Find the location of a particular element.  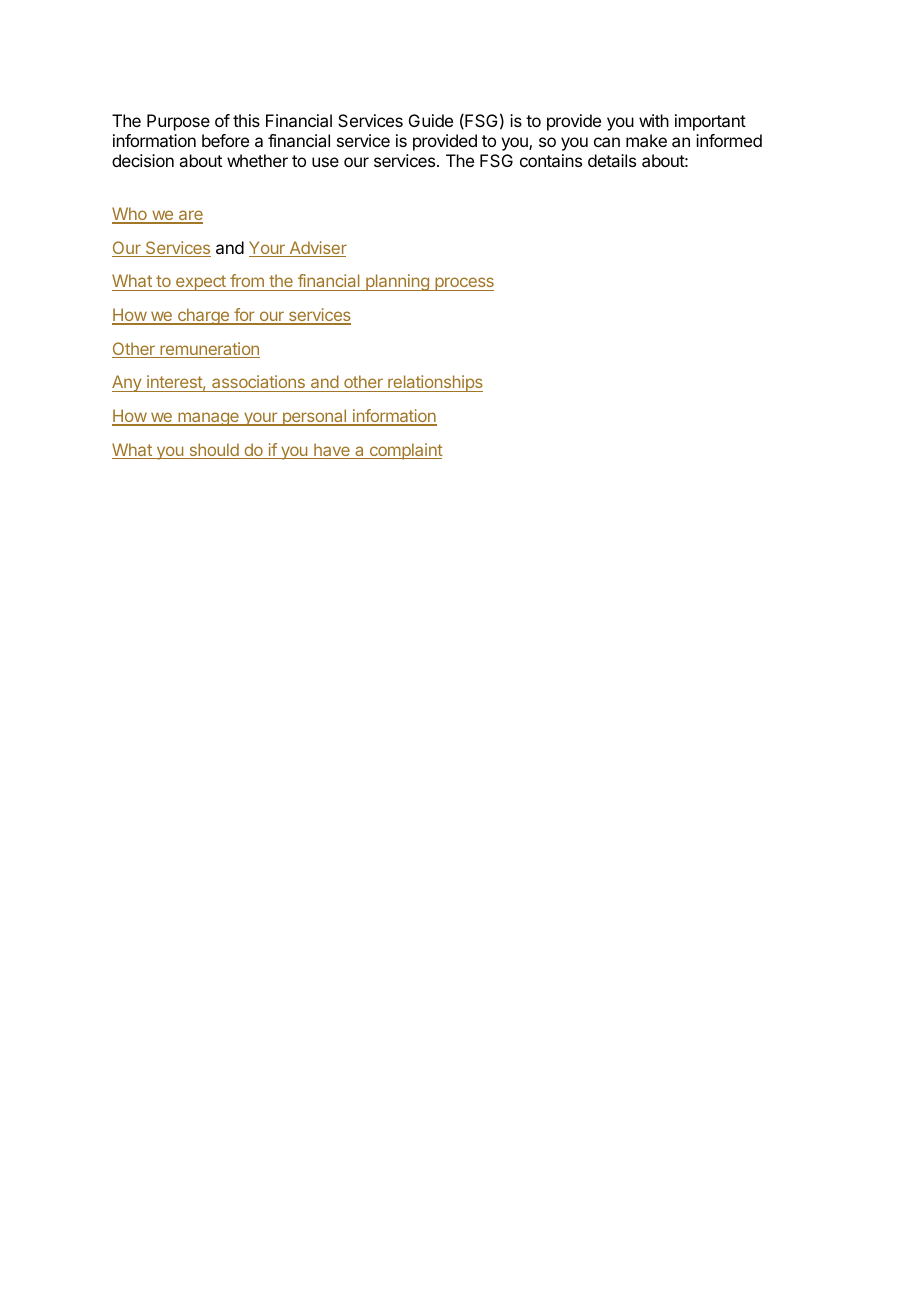

Purpose is located at coordinates (178, 122).
